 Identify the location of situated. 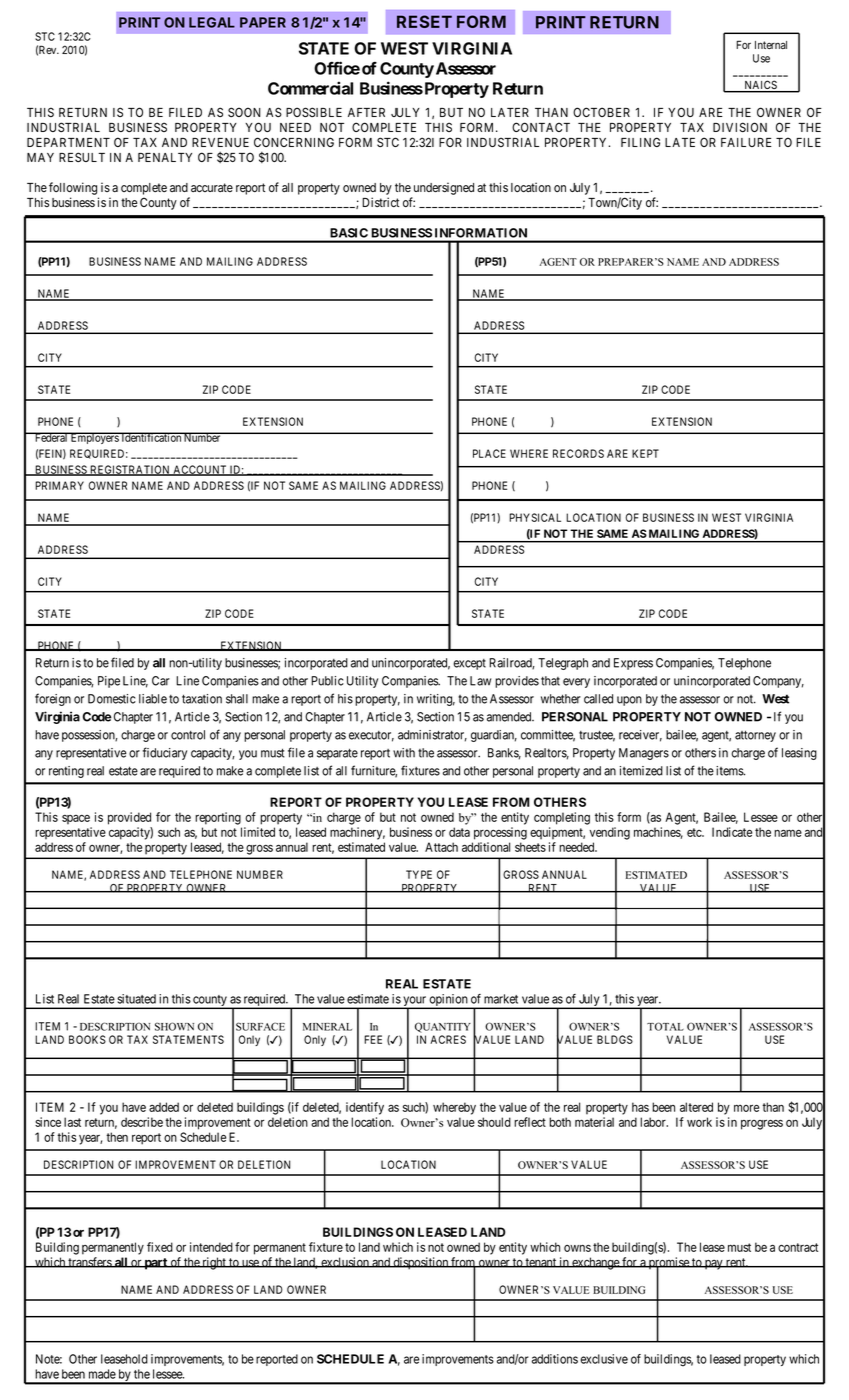
(136, 999).
